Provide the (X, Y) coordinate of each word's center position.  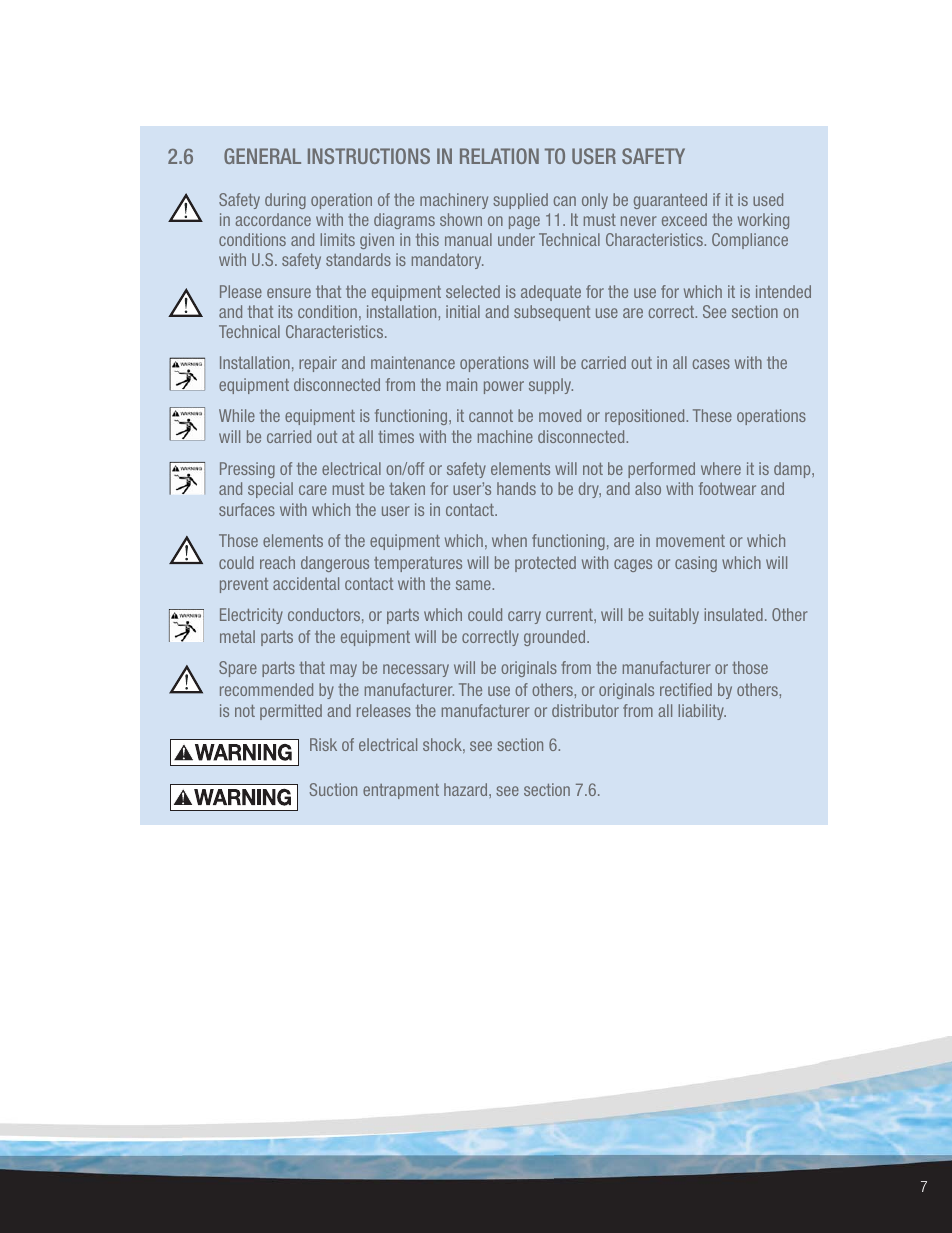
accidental (306, 583)
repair (318, 364)
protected (545, 564)
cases (711, 364)
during (285, 201)
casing (696, 564)
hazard (467, 789)
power (504, 387)
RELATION (499, 156)
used (768, 199)
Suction (333, 789)
